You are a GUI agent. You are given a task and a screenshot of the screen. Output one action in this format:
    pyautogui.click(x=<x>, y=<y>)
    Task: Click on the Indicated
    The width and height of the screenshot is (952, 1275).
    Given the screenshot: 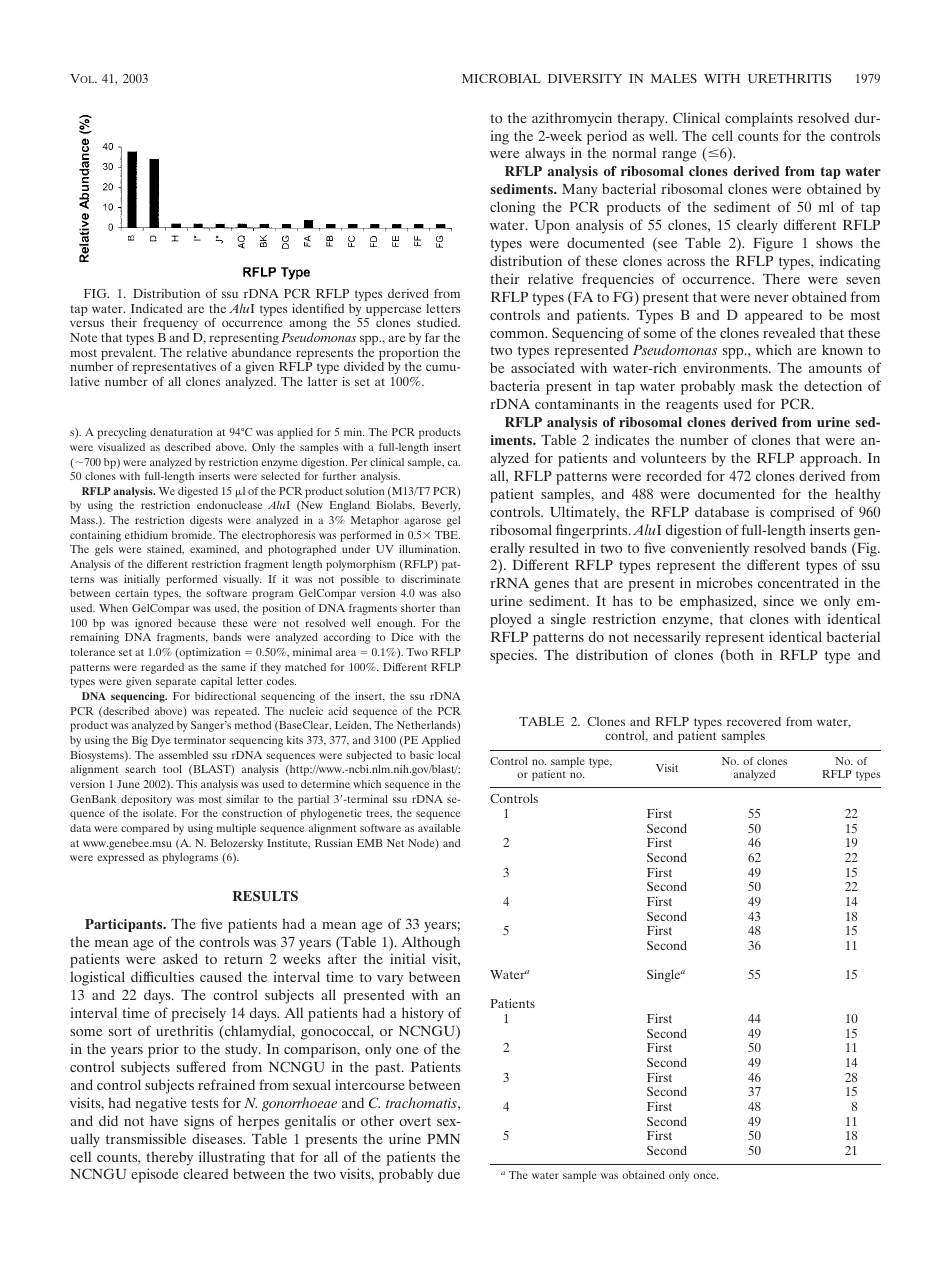 What is the action you would take?
    pyautogui.click(x=156, y=308)
